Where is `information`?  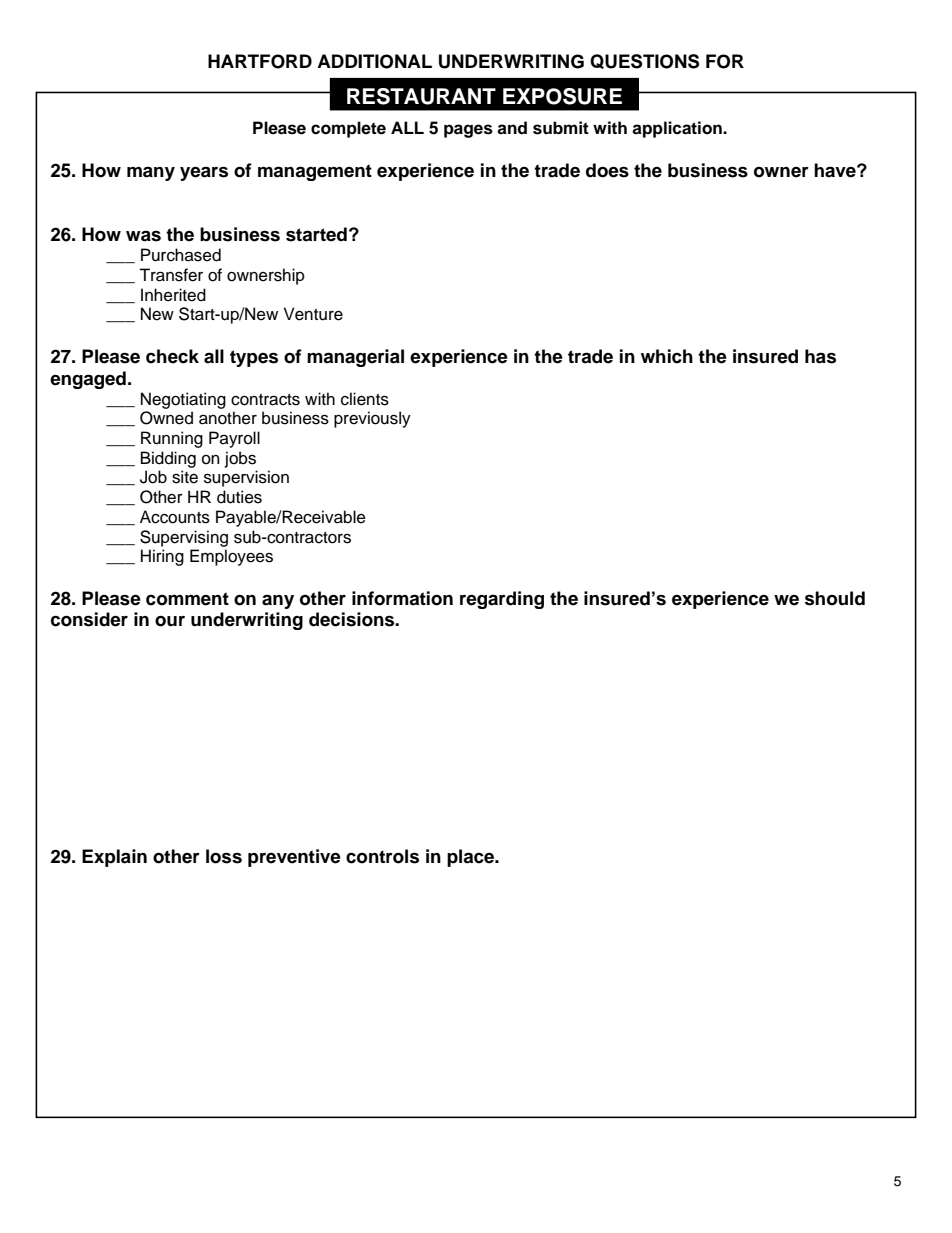 information is located at coordinates (402, 598).
